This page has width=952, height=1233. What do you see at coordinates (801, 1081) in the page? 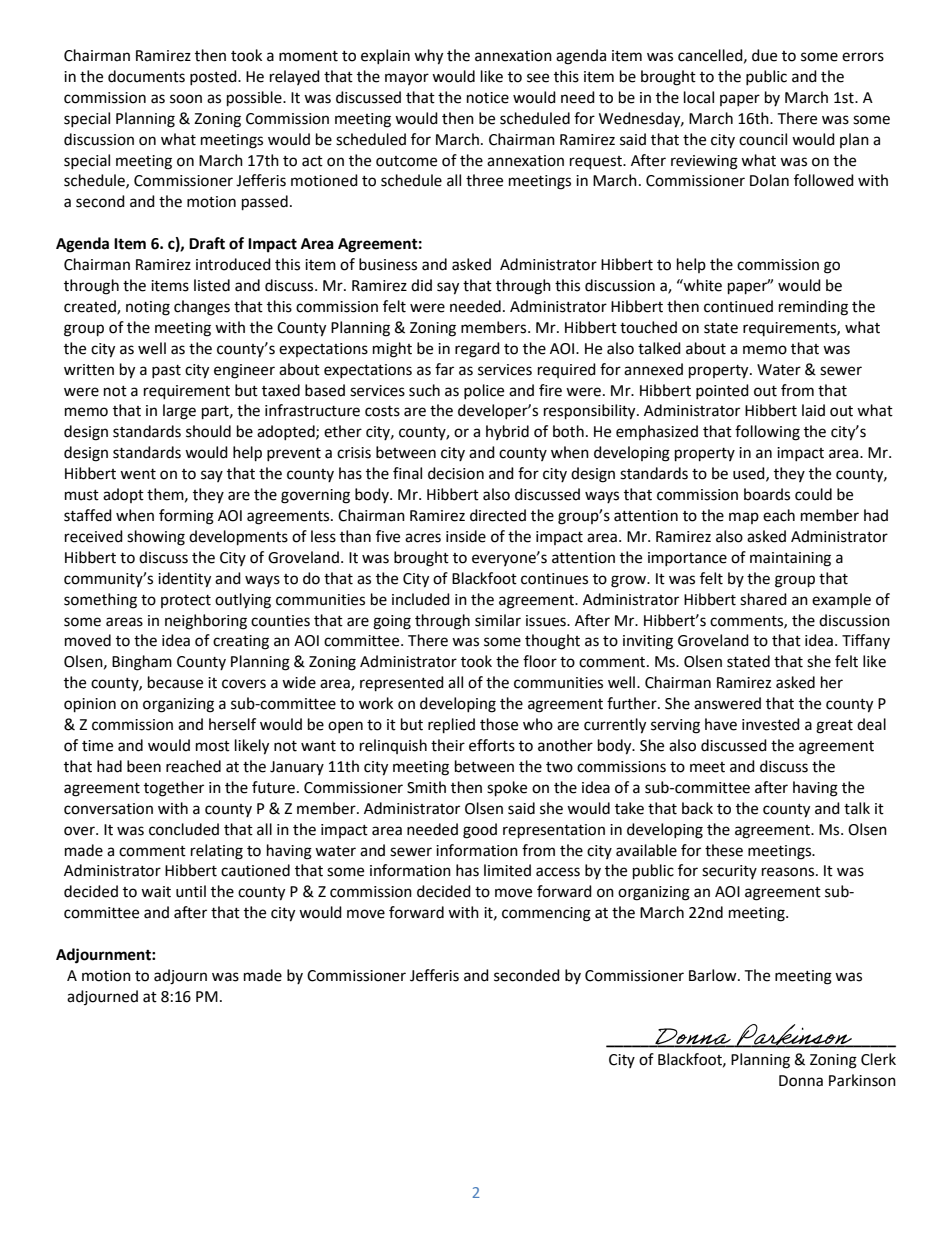
I see `Donna` at bounding box center [801, 1081].
